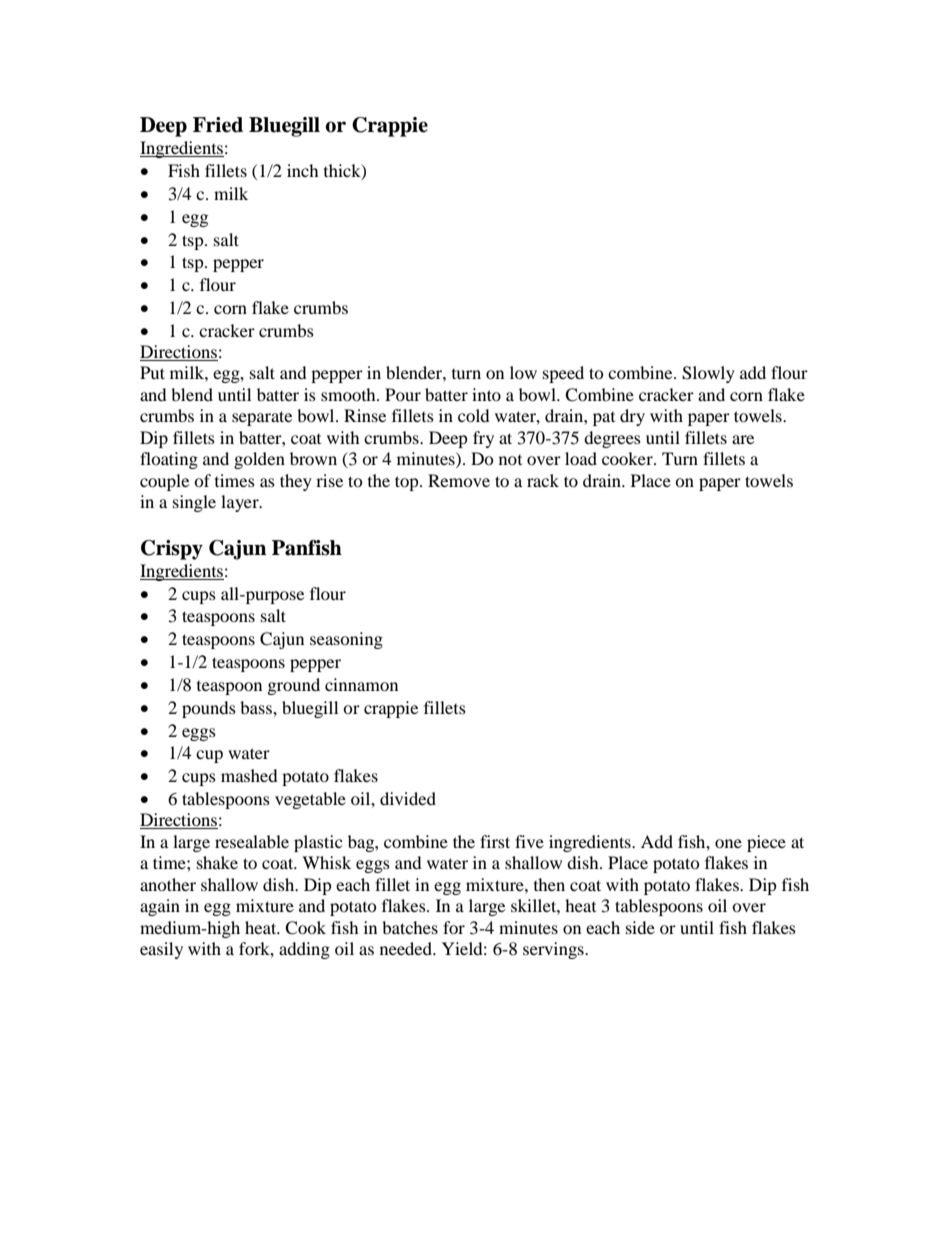  Describe the element at coordinates (459, 480) in the image. I see `Remove` at that location.
